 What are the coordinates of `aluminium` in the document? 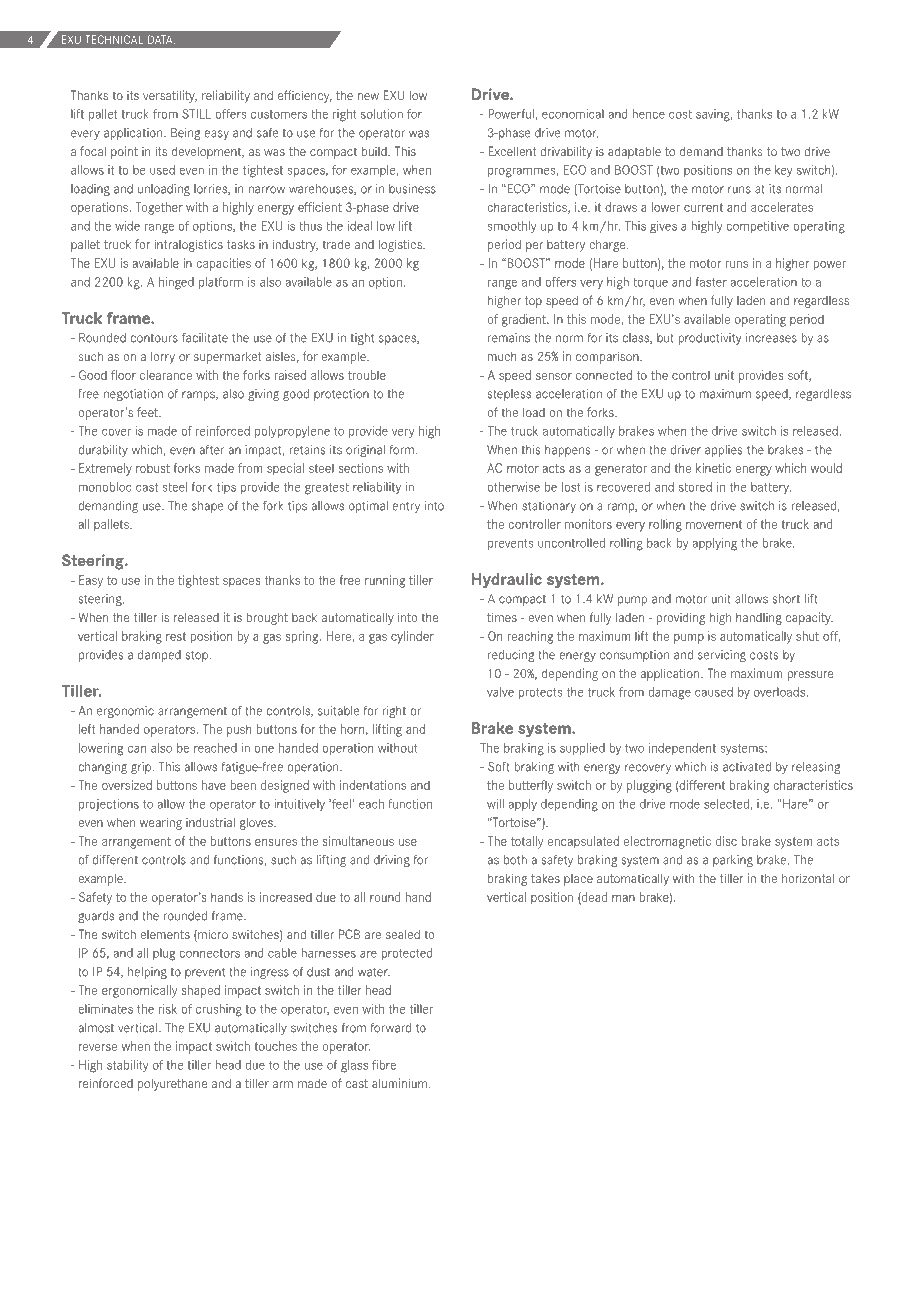 It's located at (399, 1083).
